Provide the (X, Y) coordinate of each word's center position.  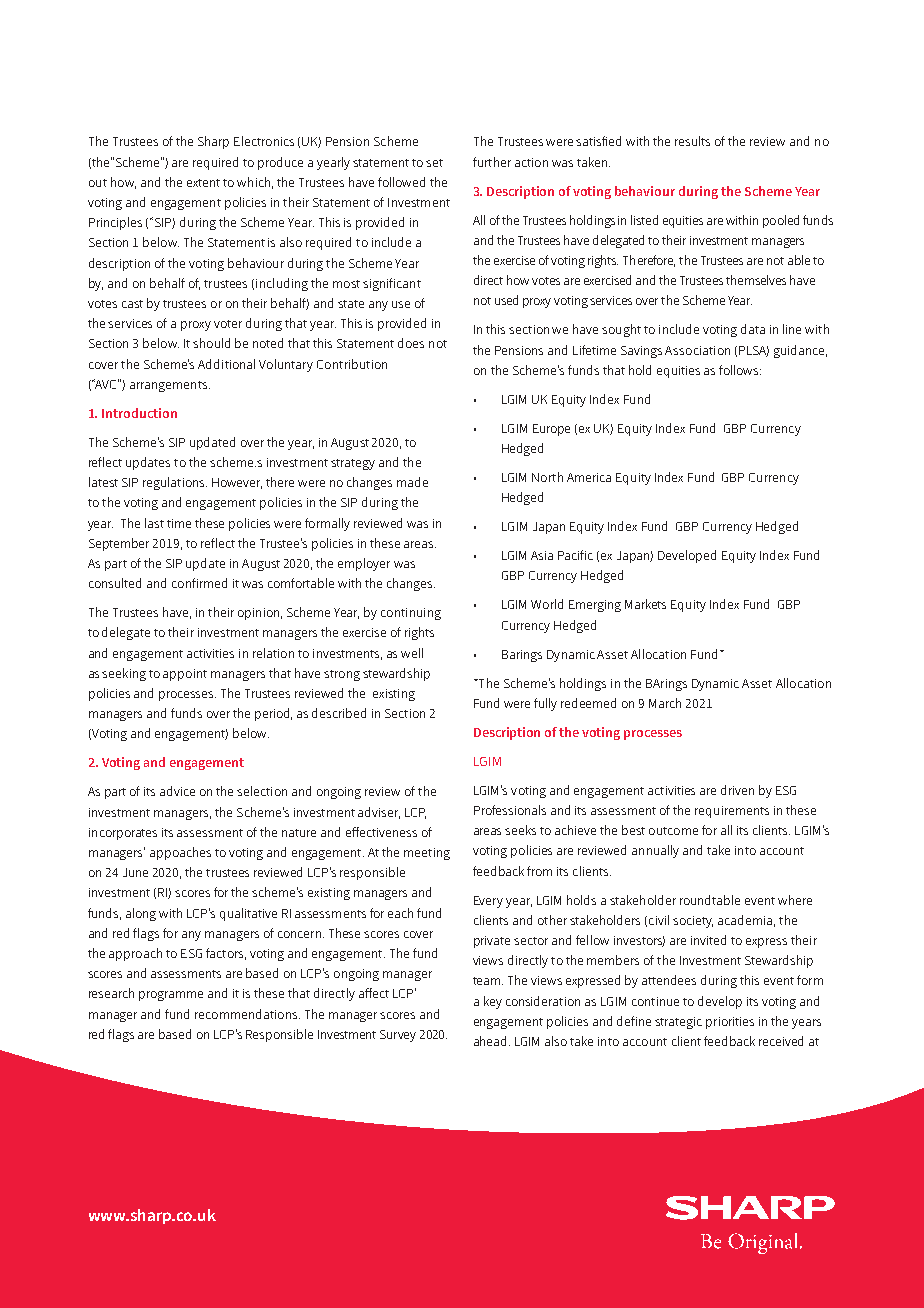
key (493, 1002)
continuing (411, 614)
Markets (645, 604)
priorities (730, 1023)
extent (203, 183)
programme (171, 996)
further (492, 162)
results (692, 141)
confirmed (199, 583)
